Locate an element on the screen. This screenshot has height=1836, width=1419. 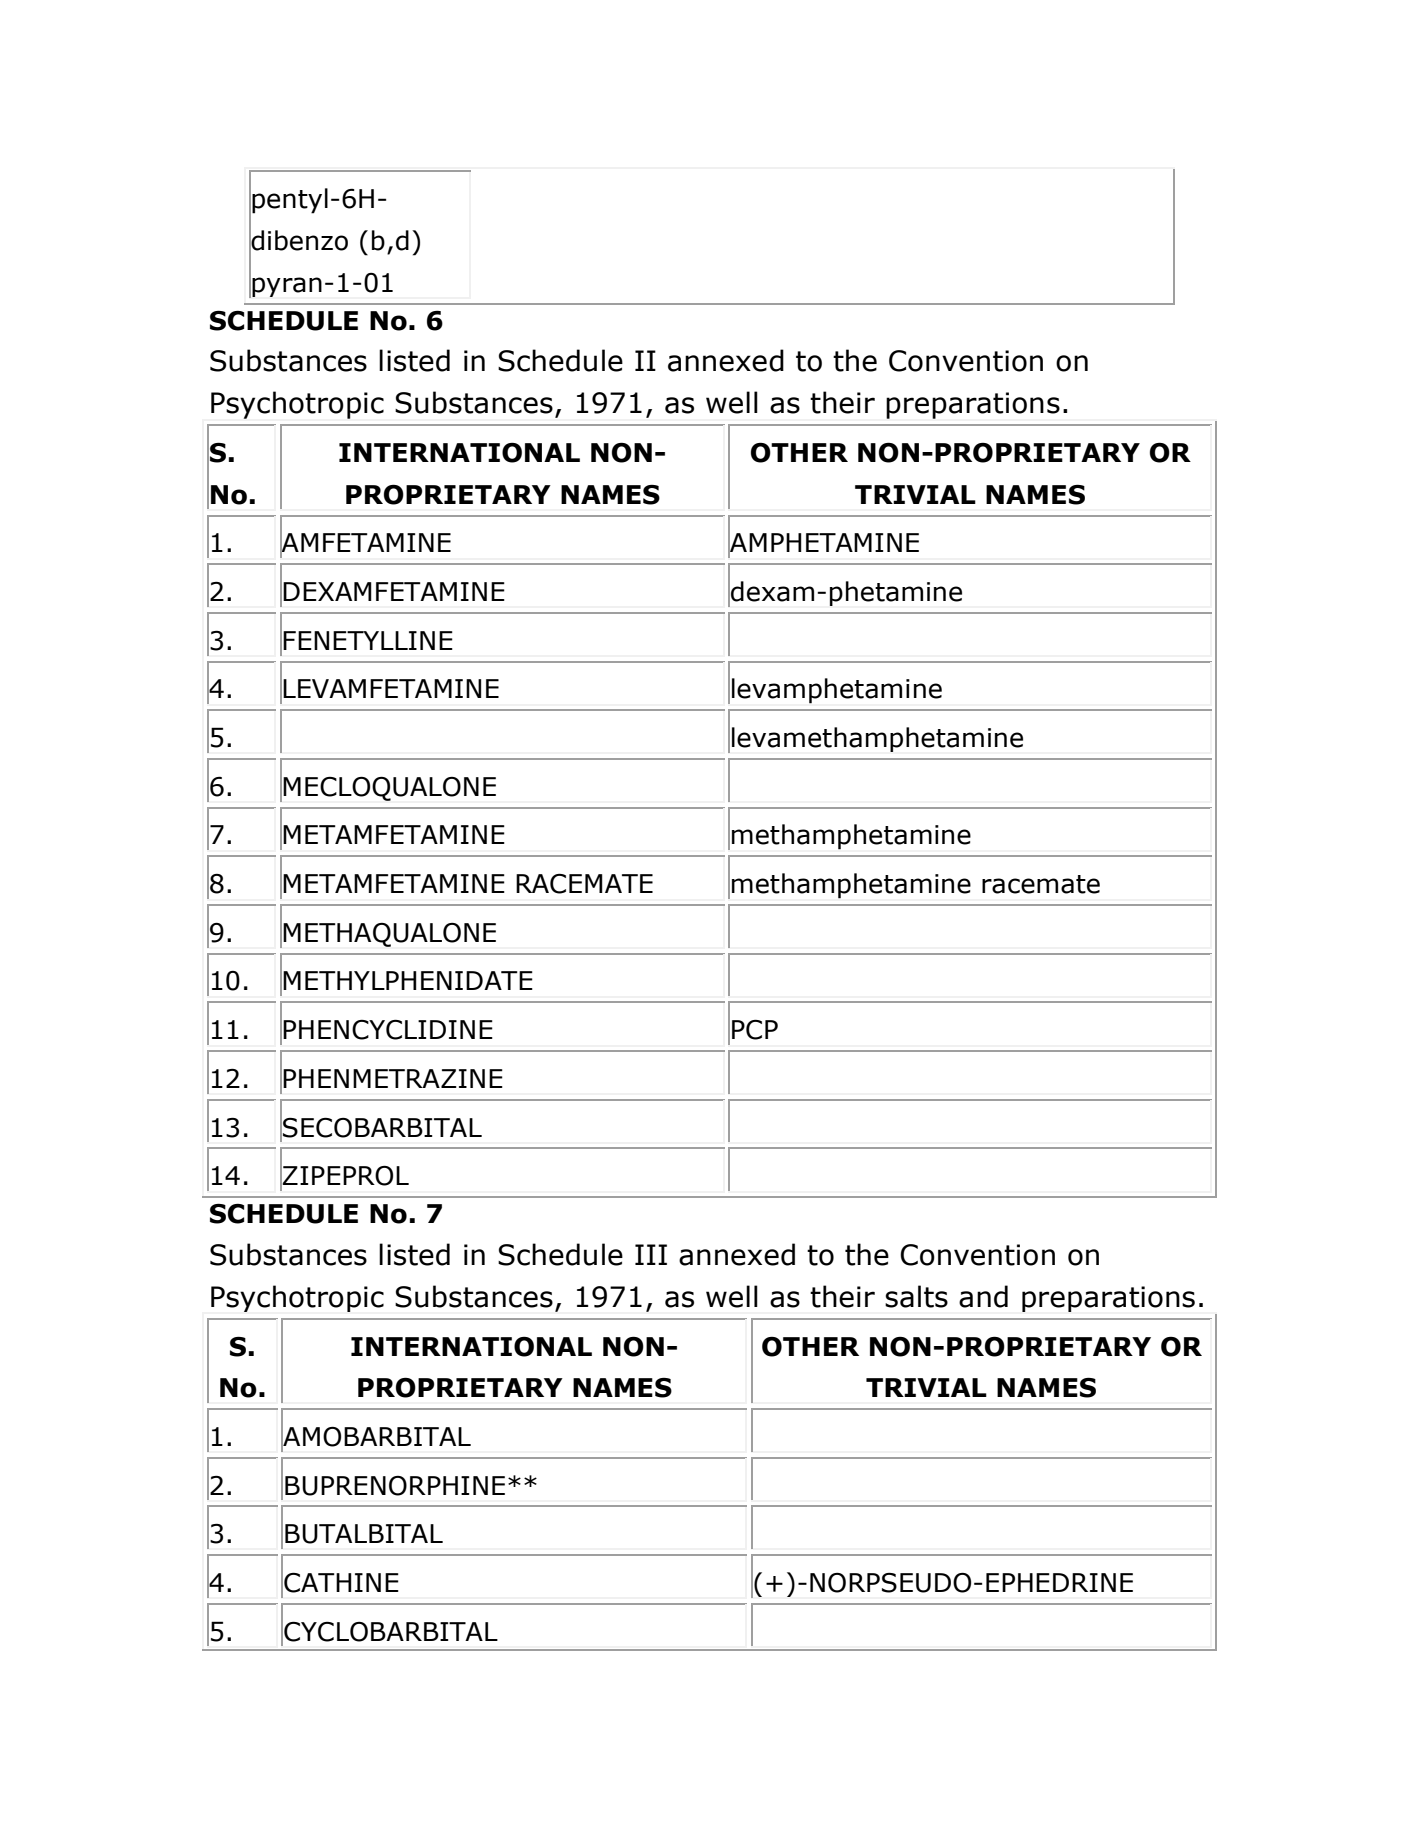
METHYLPHENIDATE is located at coordinates (408, 980).
